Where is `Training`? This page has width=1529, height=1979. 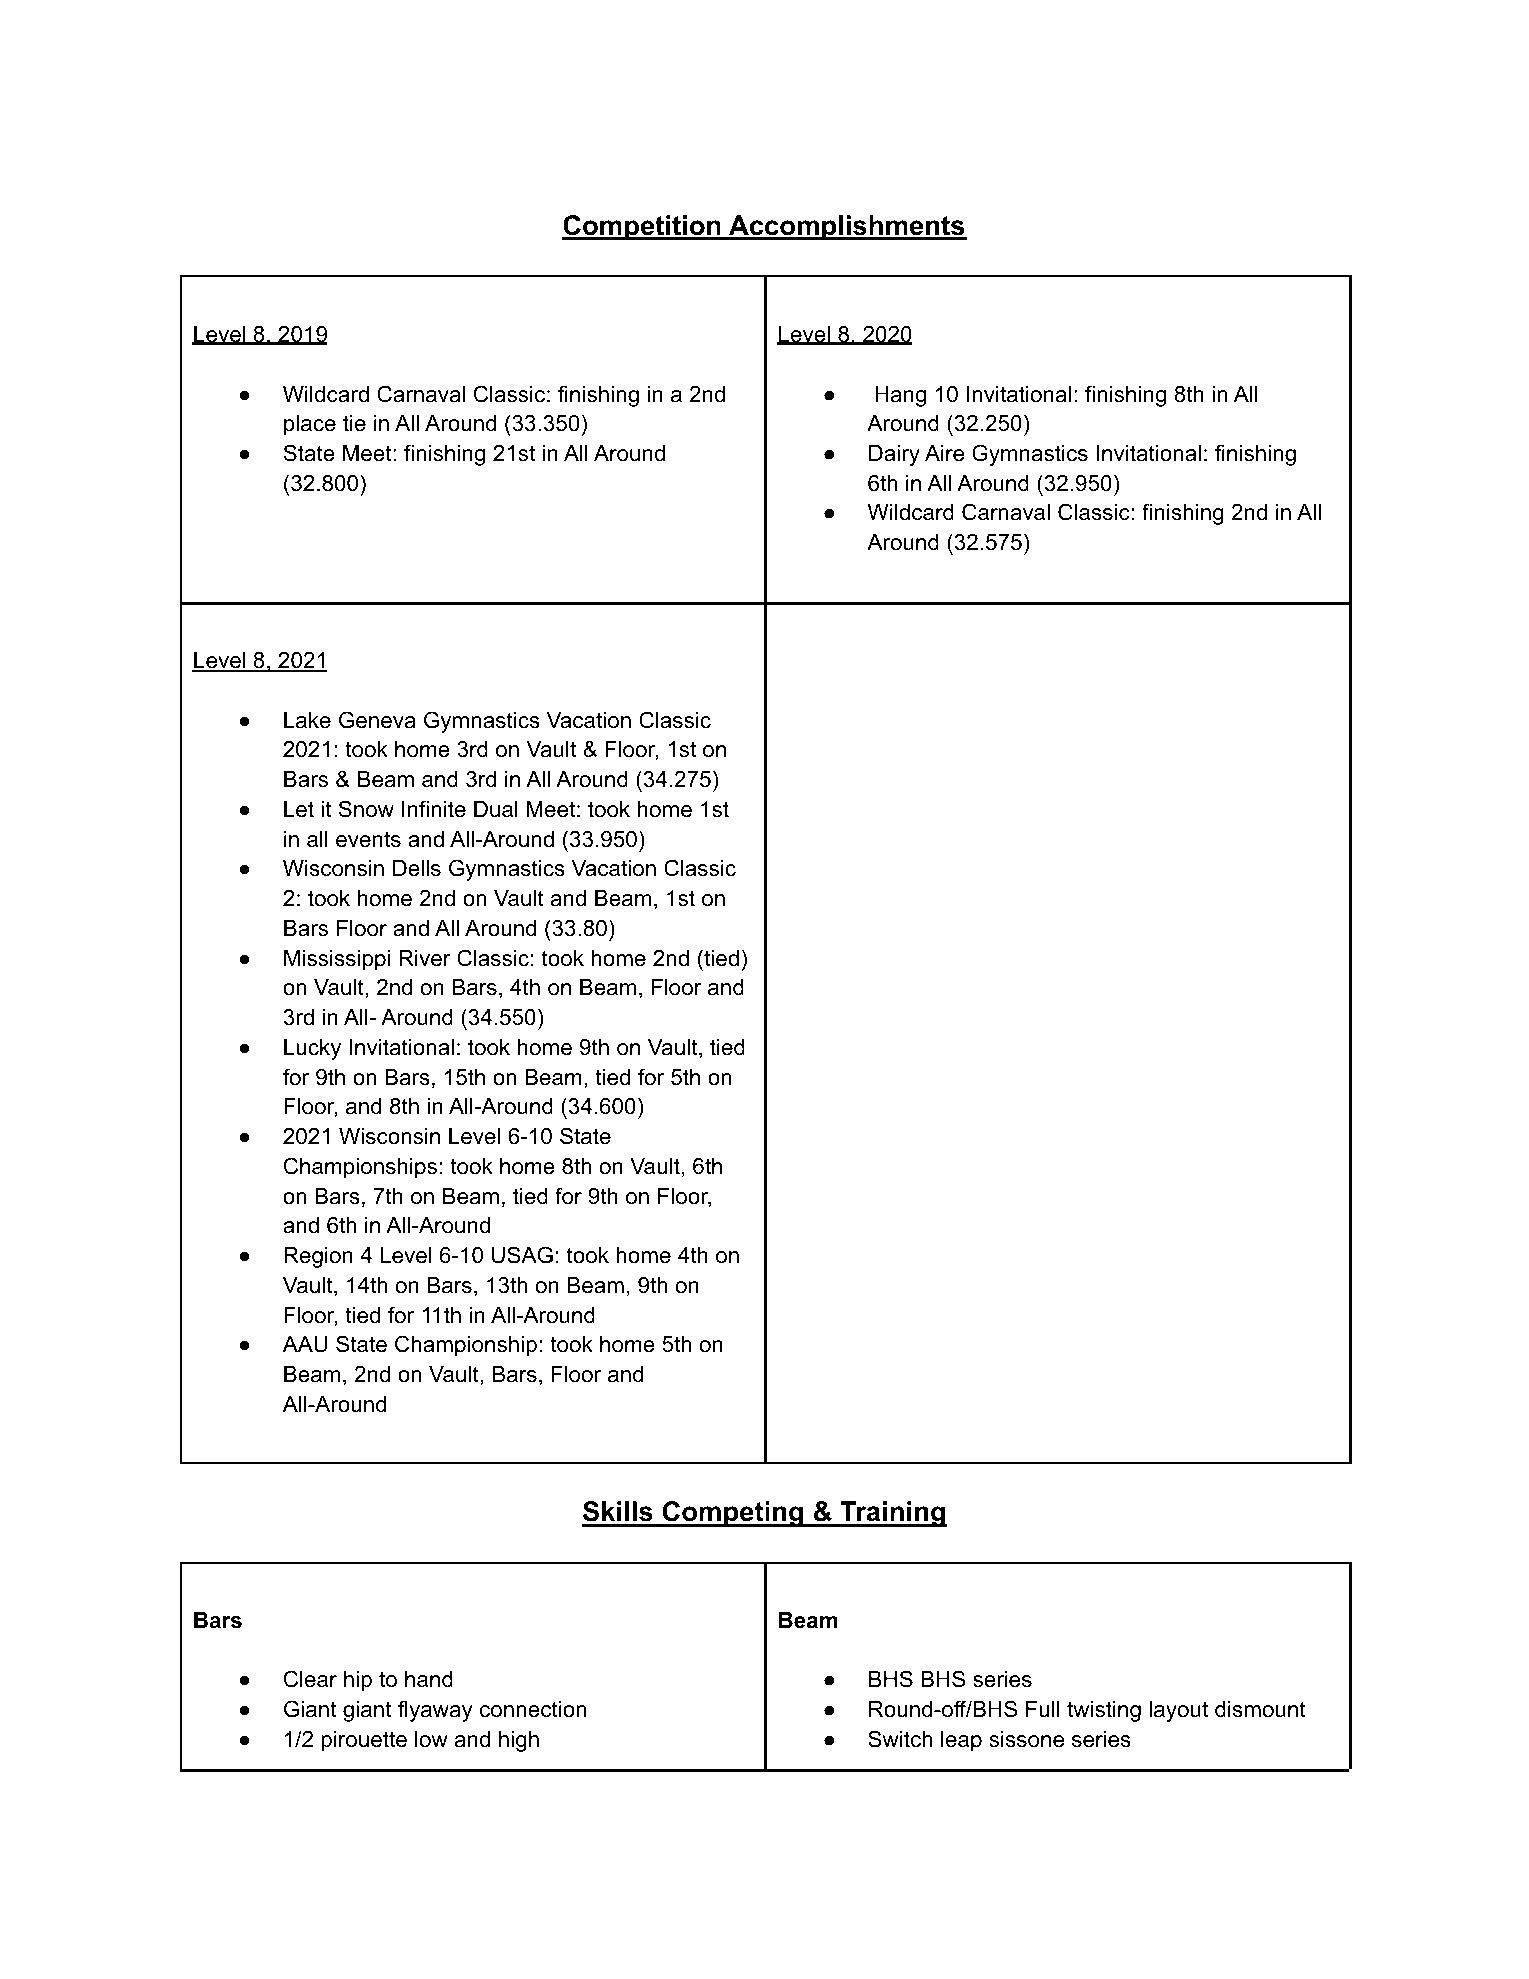 Training is located at coordinates (892, 1514).
